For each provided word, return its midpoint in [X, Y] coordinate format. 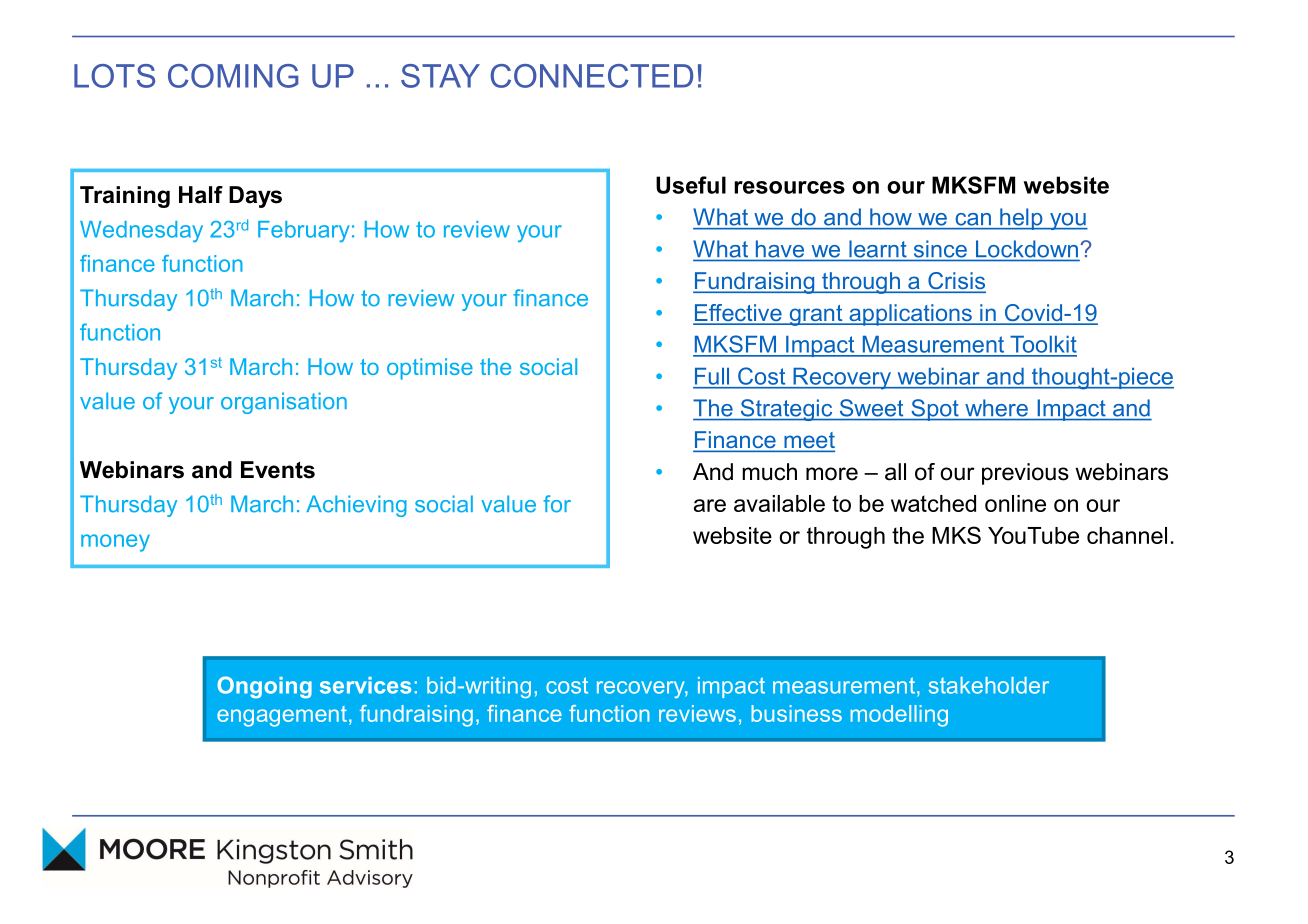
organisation [284, 403]
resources [789, 187]
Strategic [786, 410]
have [780, 249]
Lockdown [1027, 249]
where [996, 408]
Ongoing [264, 687]
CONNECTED [591, 76]
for [557, 504]
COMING [233, 76]
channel [1127, 535]
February [304, 231]
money [115, 543]
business [796, 713]
